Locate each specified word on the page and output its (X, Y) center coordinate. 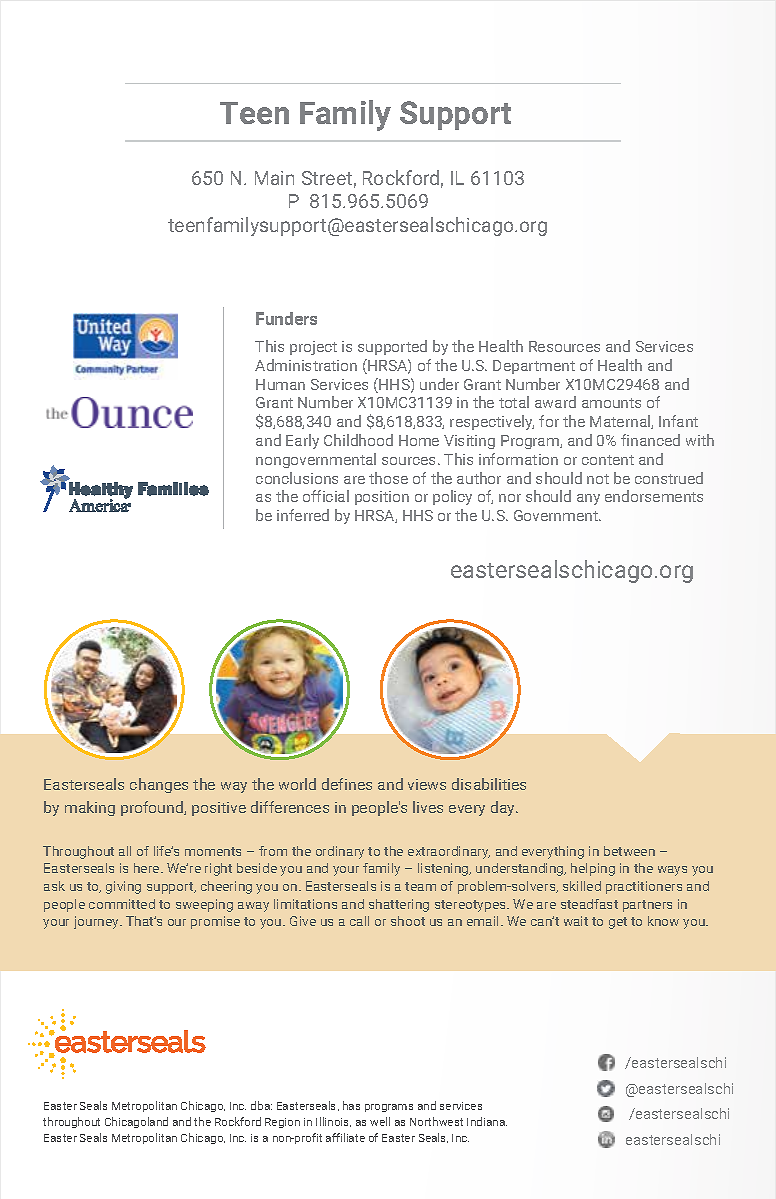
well (380, 1121)
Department (534, 367)
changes (159, 785)
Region (282, 1123)
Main (274, 178)
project (313, 348)
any (588, 499)
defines (347, 784)
